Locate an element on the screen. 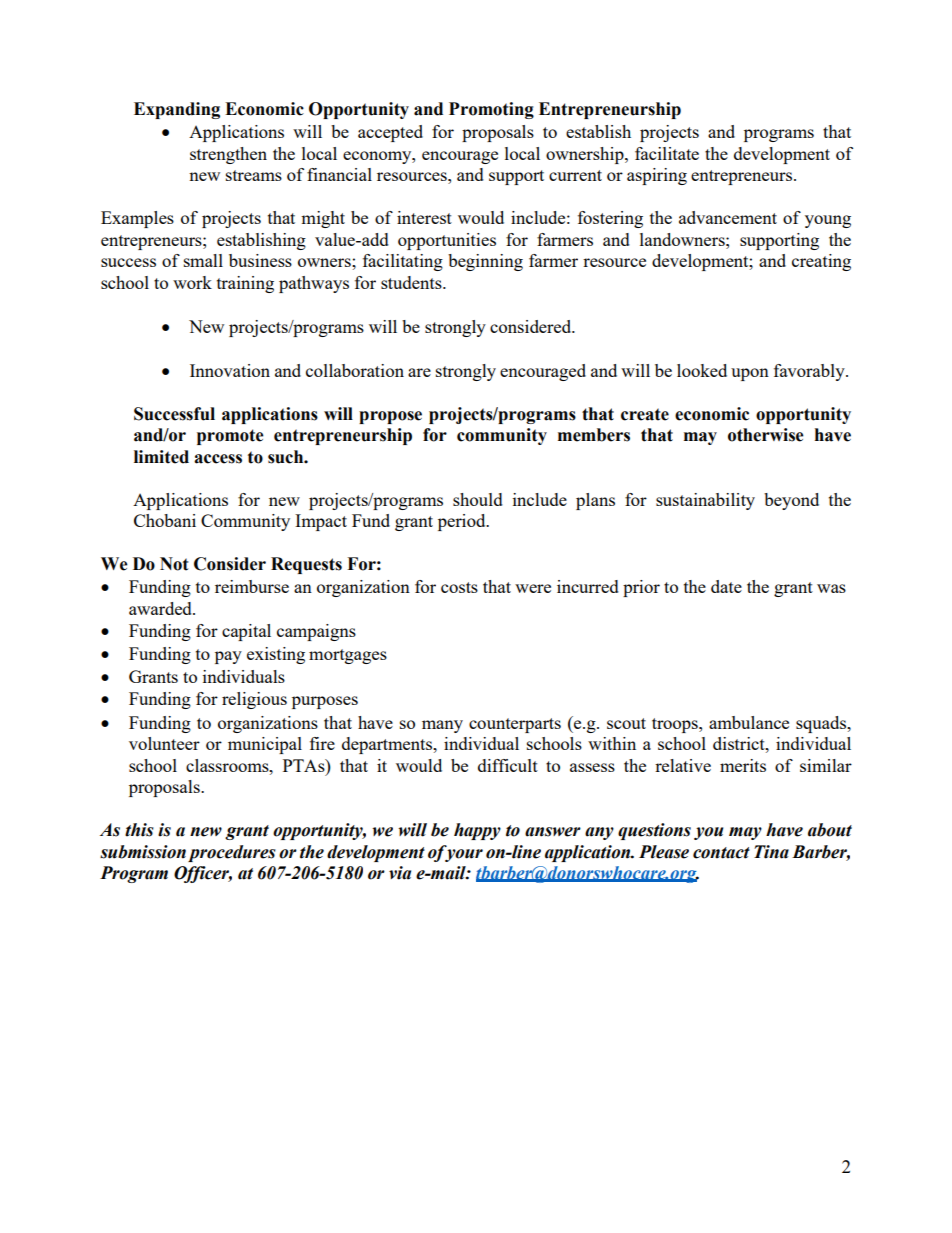  facilitate is located at coordinates (667, 153).
